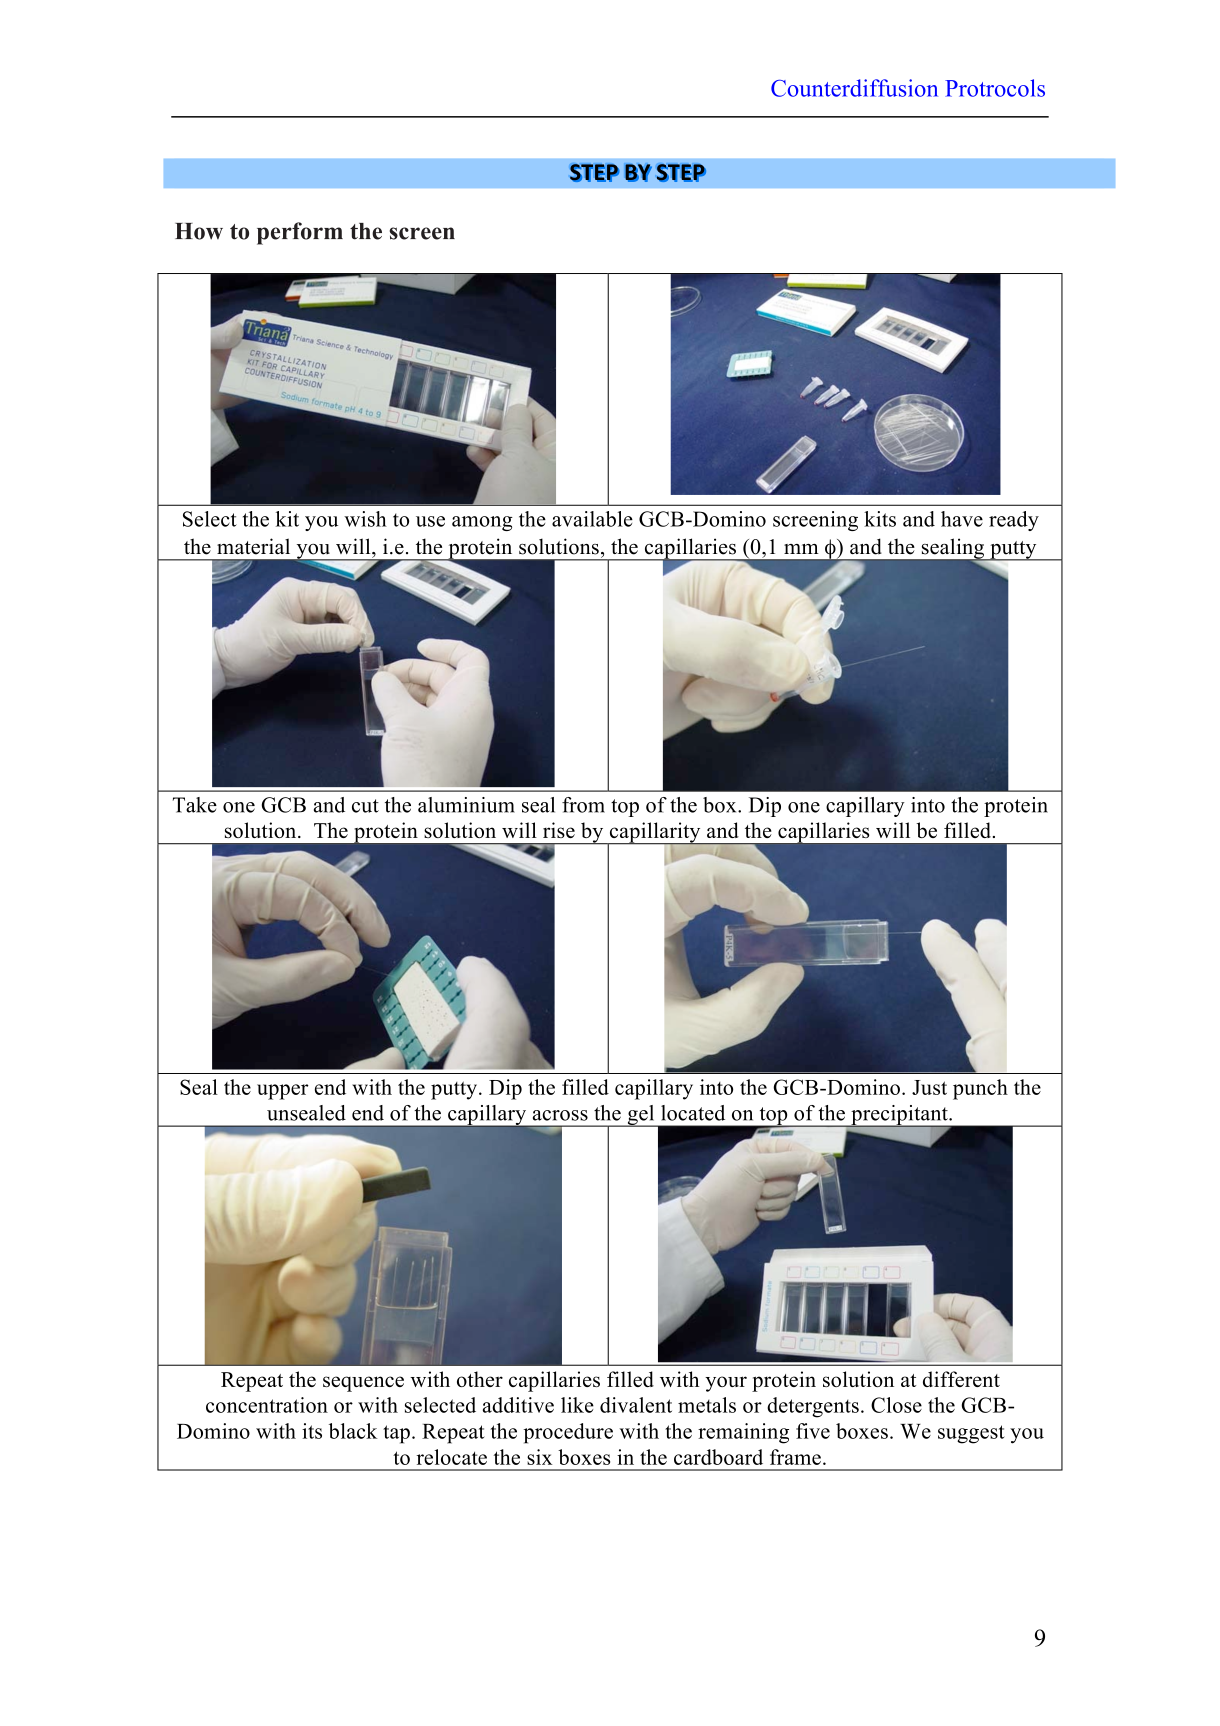 This screenshot has height=1726, width=1220. I want to click on kits, so click(880, 519).
